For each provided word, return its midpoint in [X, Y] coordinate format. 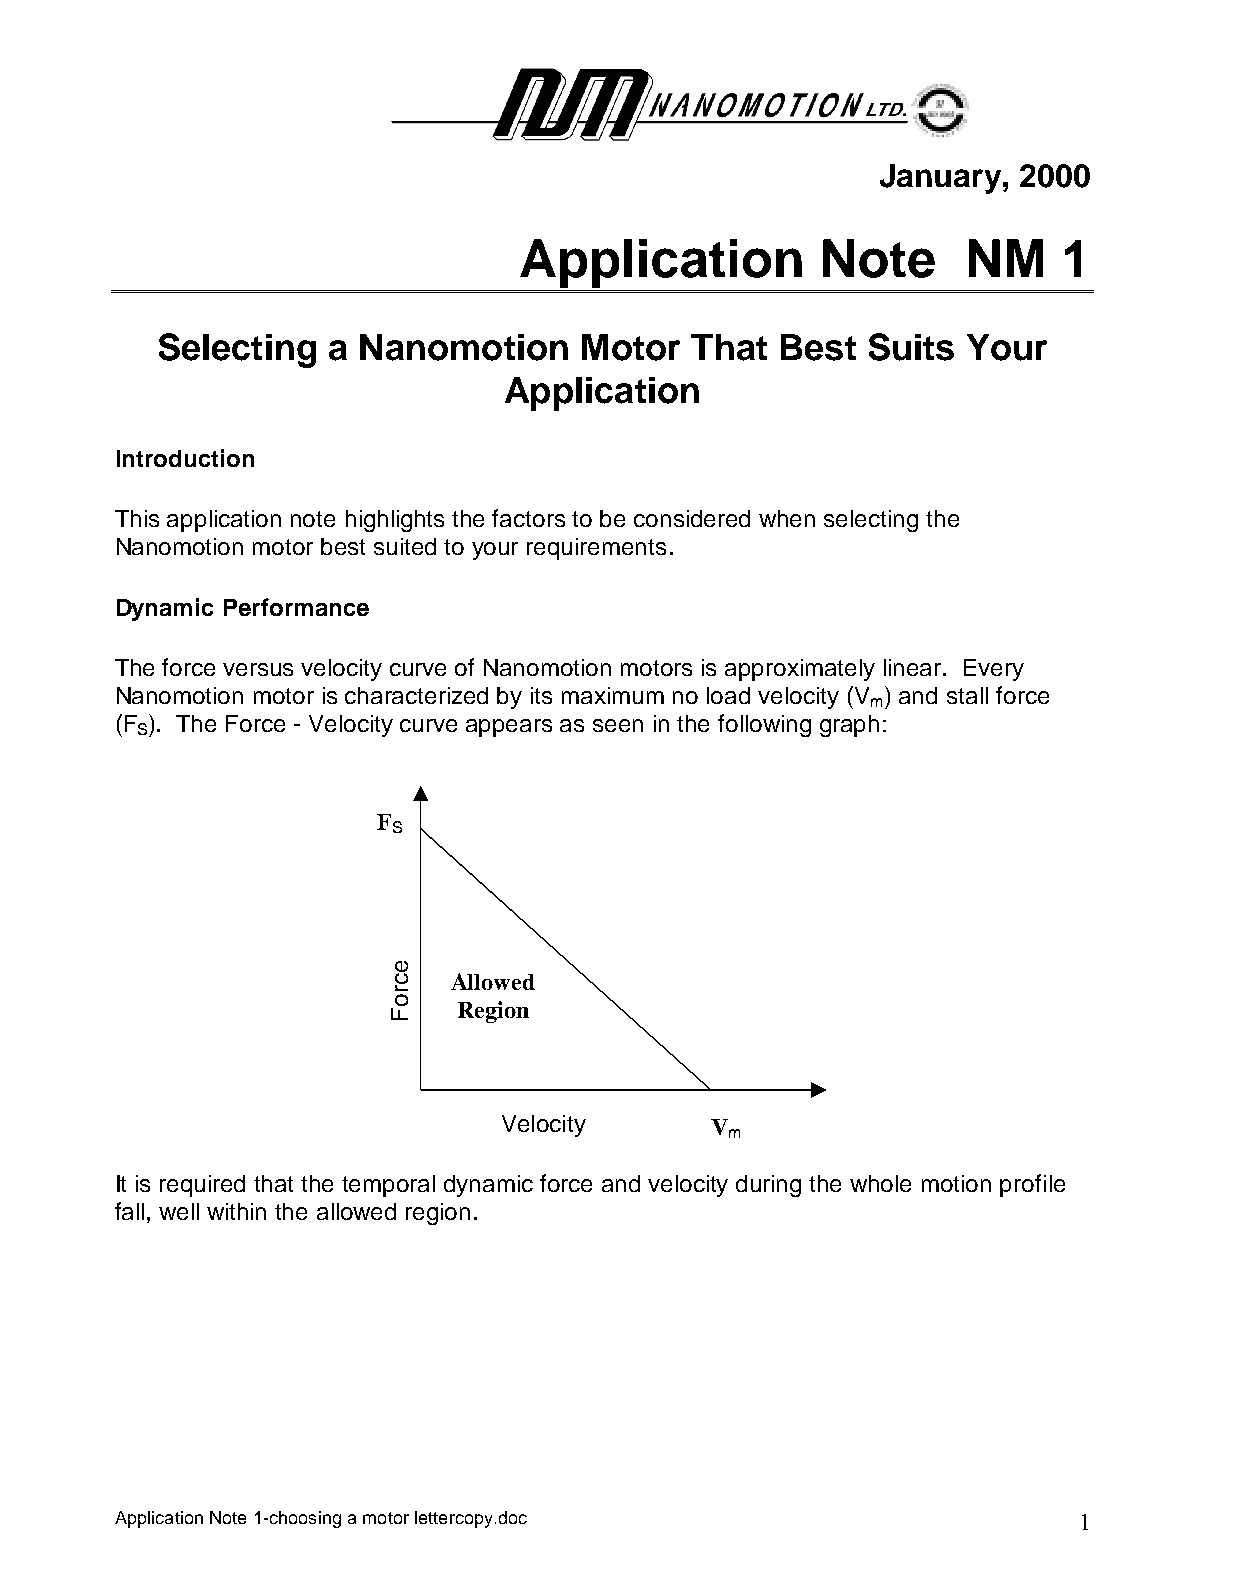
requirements [596, 549]
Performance [296, 607]
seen [618, 725]
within [236, 1211]
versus [258, 669]
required [202, 1186]
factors [528, 518]
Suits [911, 347]
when [787, 518]
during [768, 1186]
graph [849, 726]
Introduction [185, 458]
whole [880, 1183]
